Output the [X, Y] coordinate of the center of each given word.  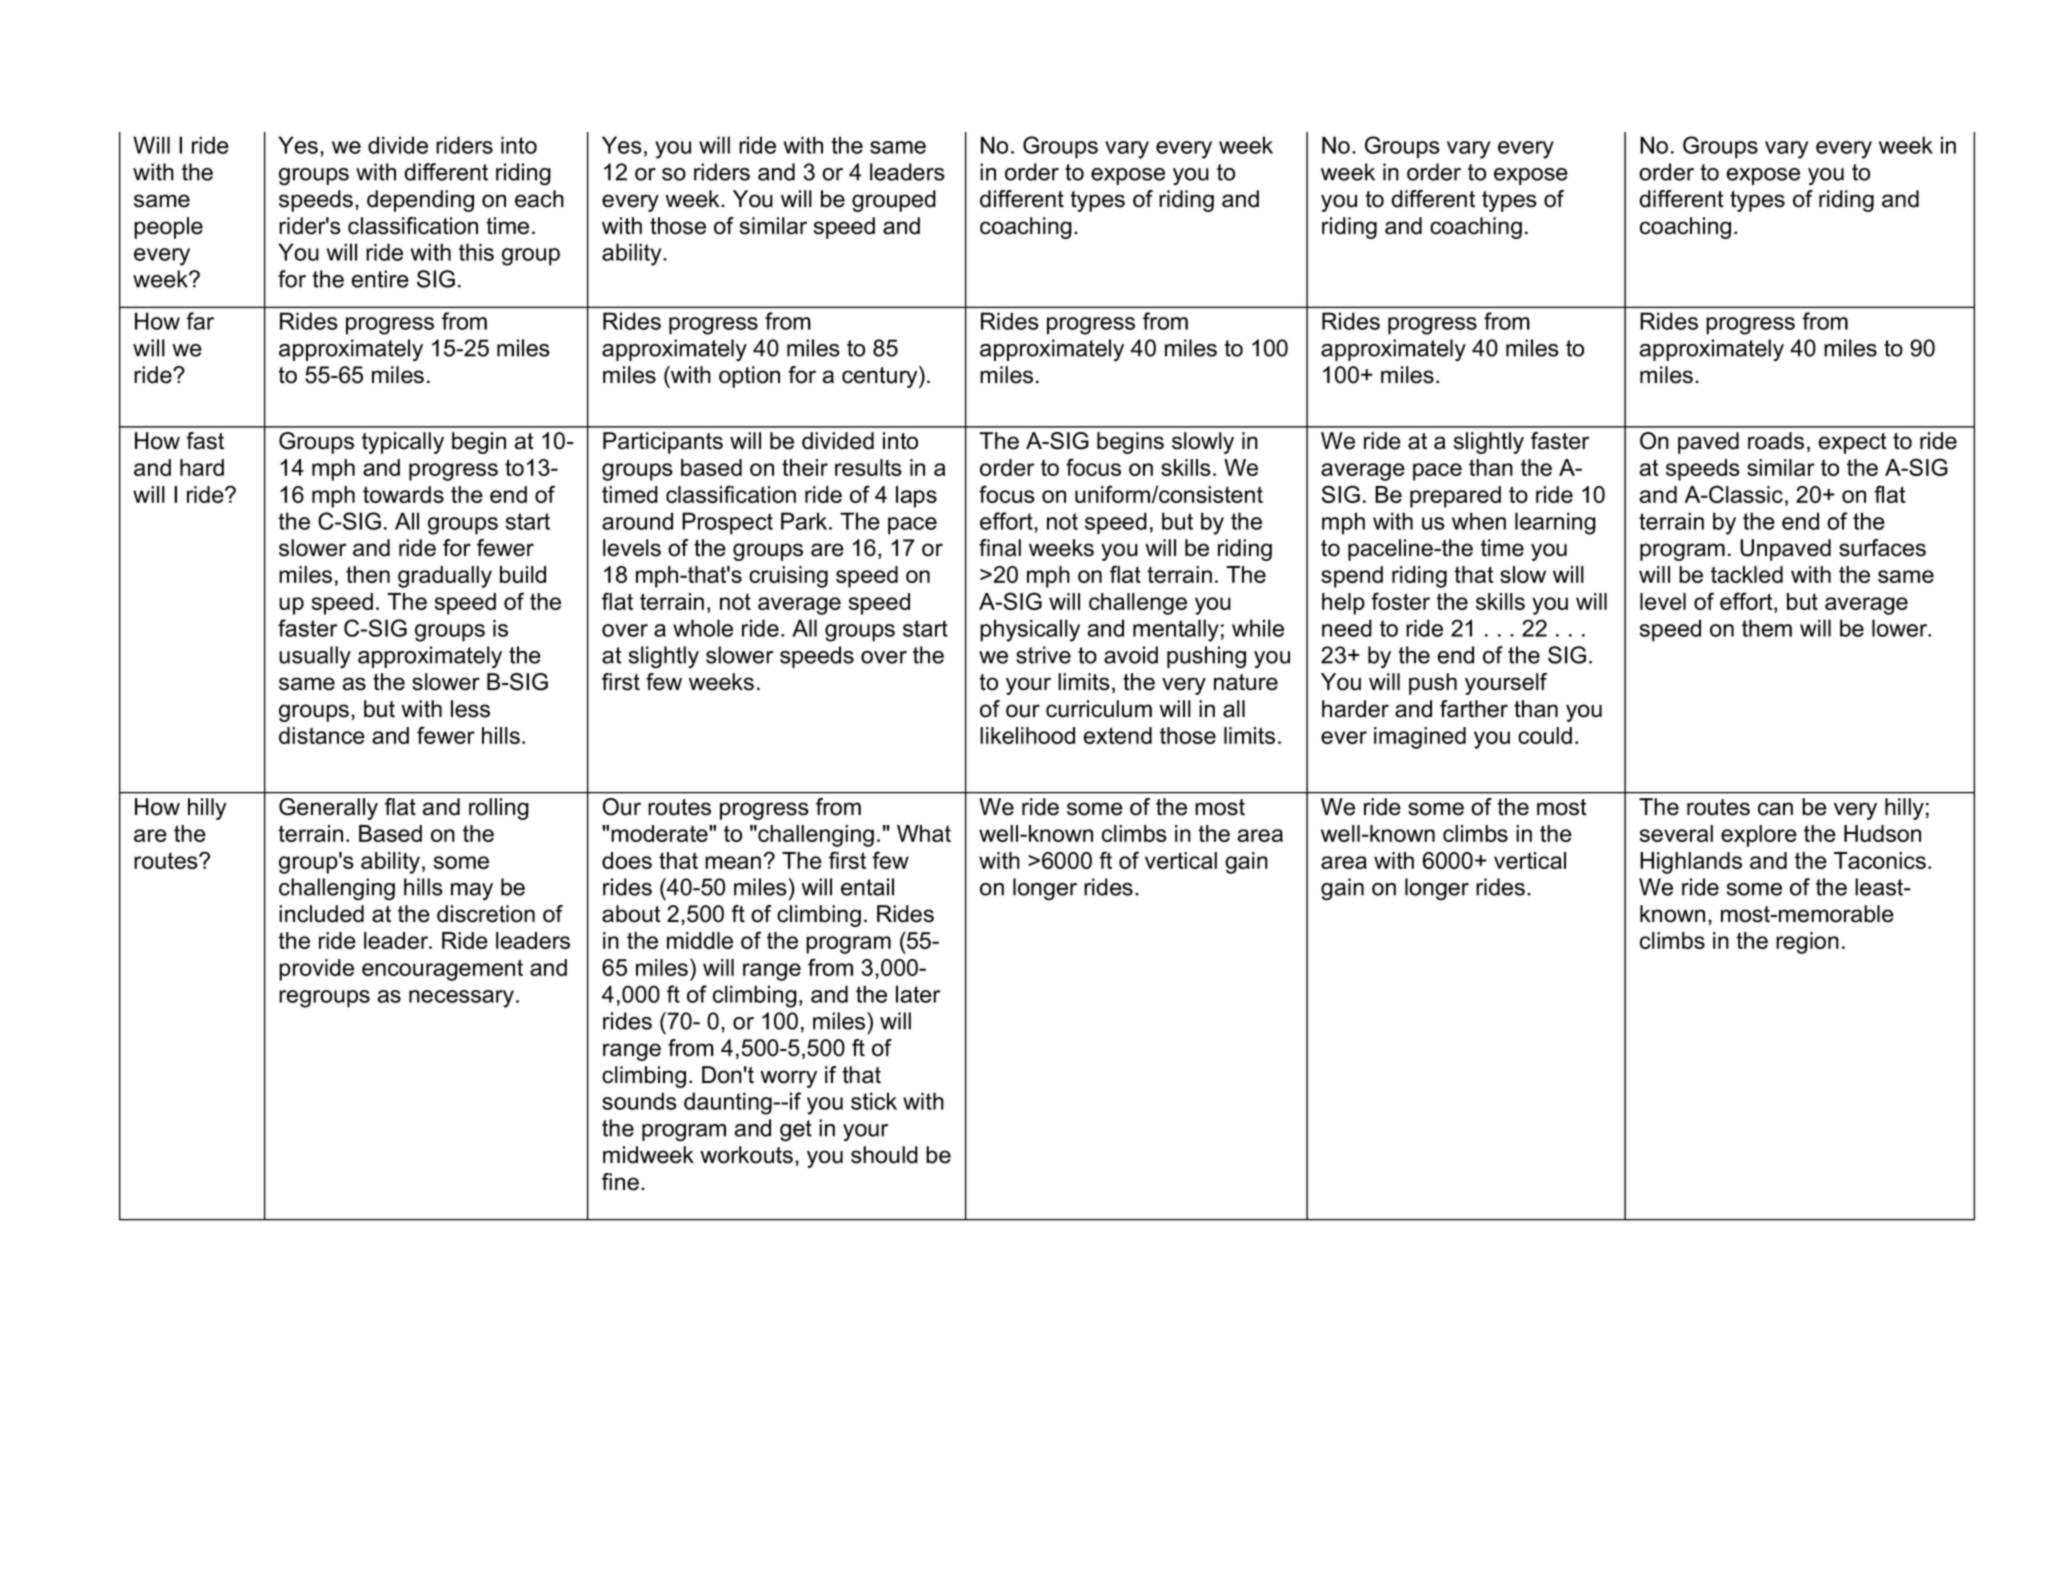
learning [1555, 523]
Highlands [1691, 863]
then [368, 574]
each [539, 199]
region [1807, 943]
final [1000, 548]
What [924, 833]
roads [1776, 441]
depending [420, 201]
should [884, 1155]
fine [620, 1182]
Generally [328, 809]
